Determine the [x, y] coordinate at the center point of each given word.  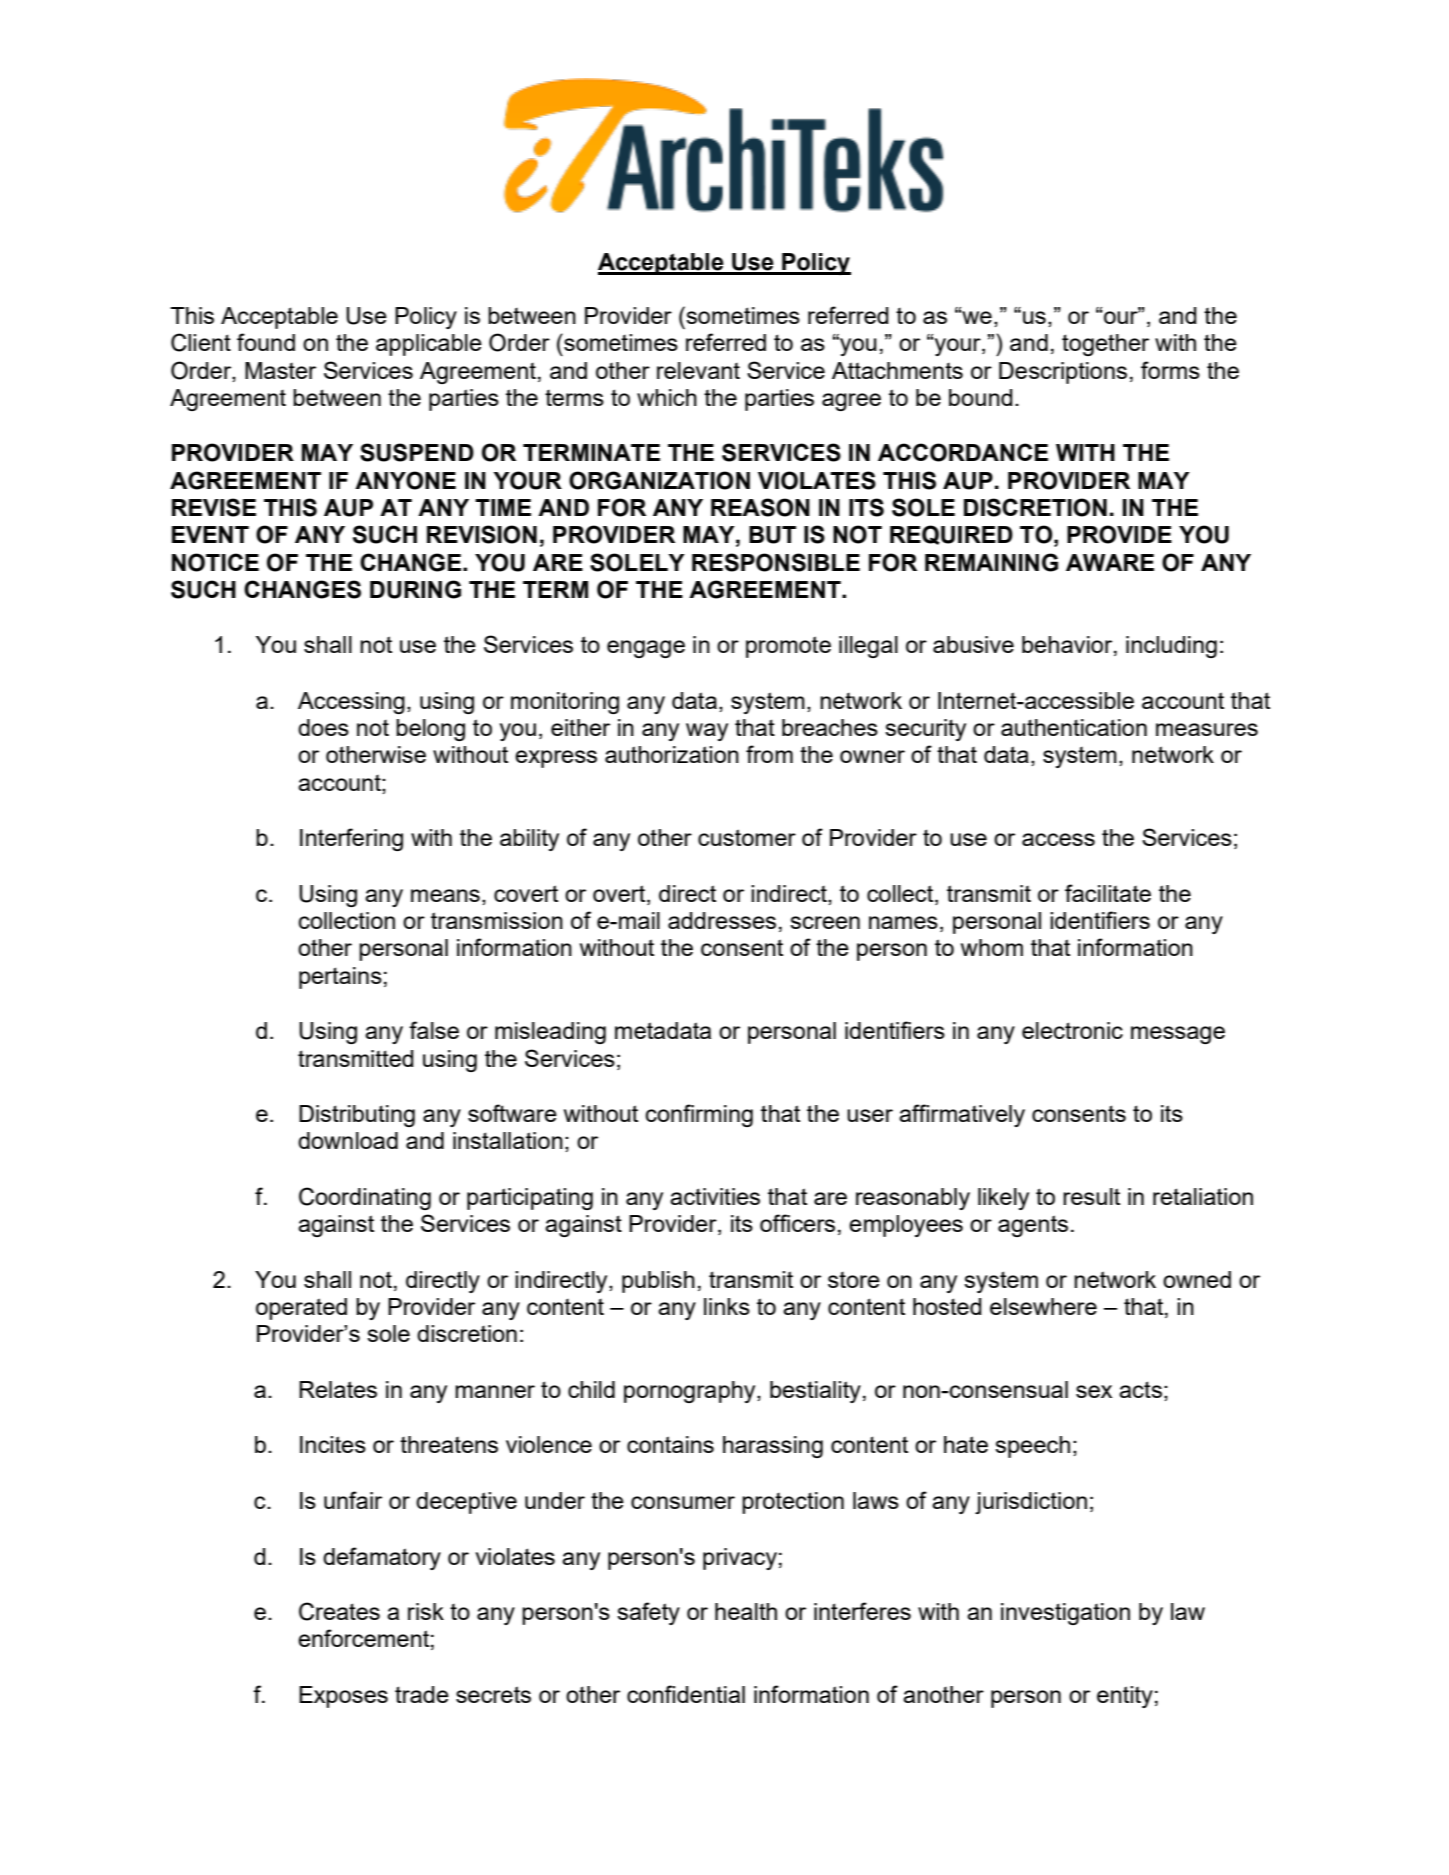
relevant [698, 370]
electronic [1072, 1030]
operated [301, 1309]
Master [280, 370]
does [323, 727]
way [707, 732]
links [727, 1306]
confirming [699, 1115]
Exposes [343, 1697]
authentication [1074, 727]
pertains [340, 978]
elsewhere [1043, 1306]
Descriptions [1063, 373]
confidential [686, 1694]
